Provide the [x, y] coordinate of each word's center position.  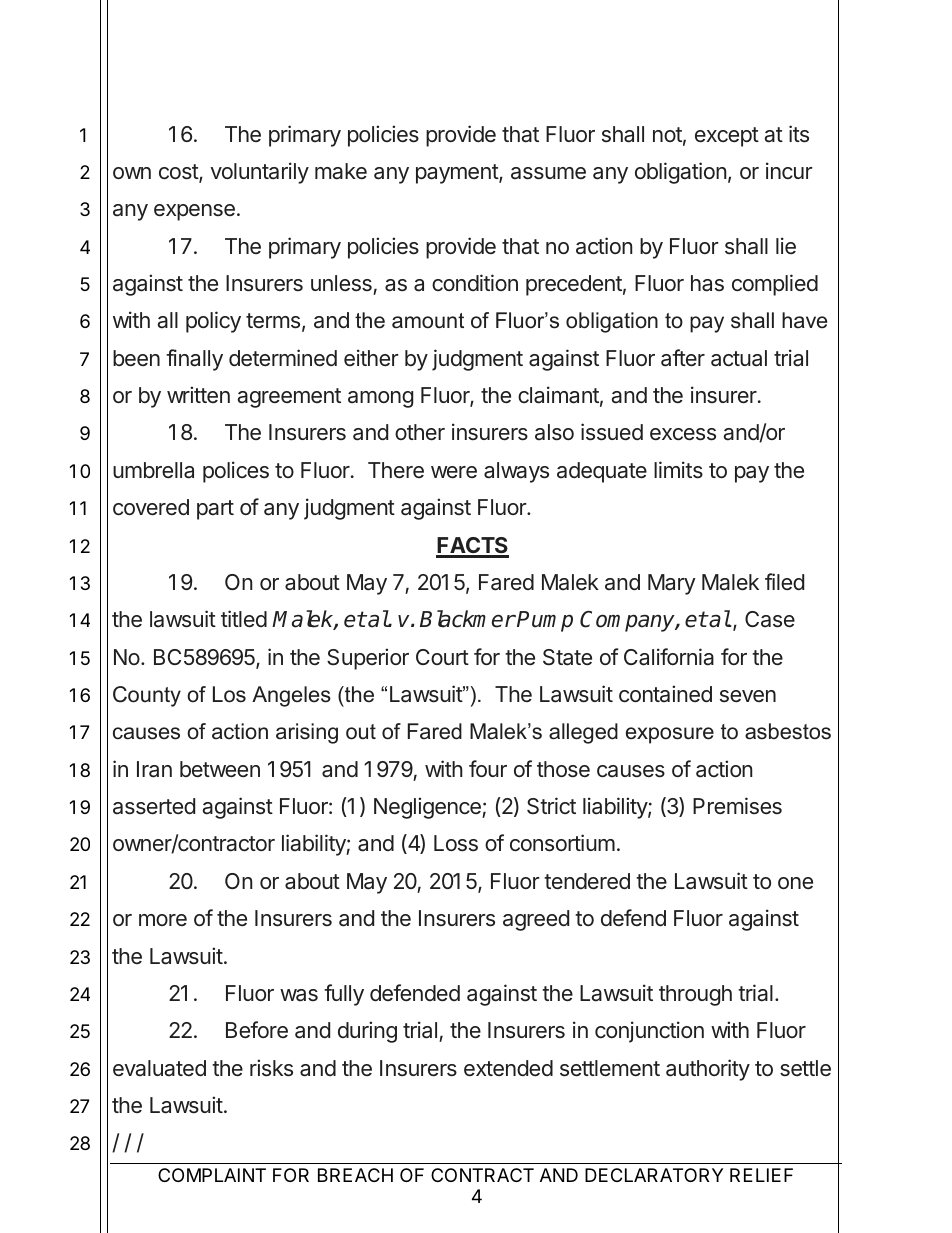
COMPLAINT [212, 1175]
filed [784, 582]
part [215, 510]
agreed [536, 920]
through [695, 995]
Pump [545, 621]
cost [179, 173]
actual [739, 358]
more [163, 920]
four [488, 768]
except [727, 137]
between [220, 769]
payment [458, 174]
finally [194, 360]
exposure [670, 735]
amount [428, 321]
